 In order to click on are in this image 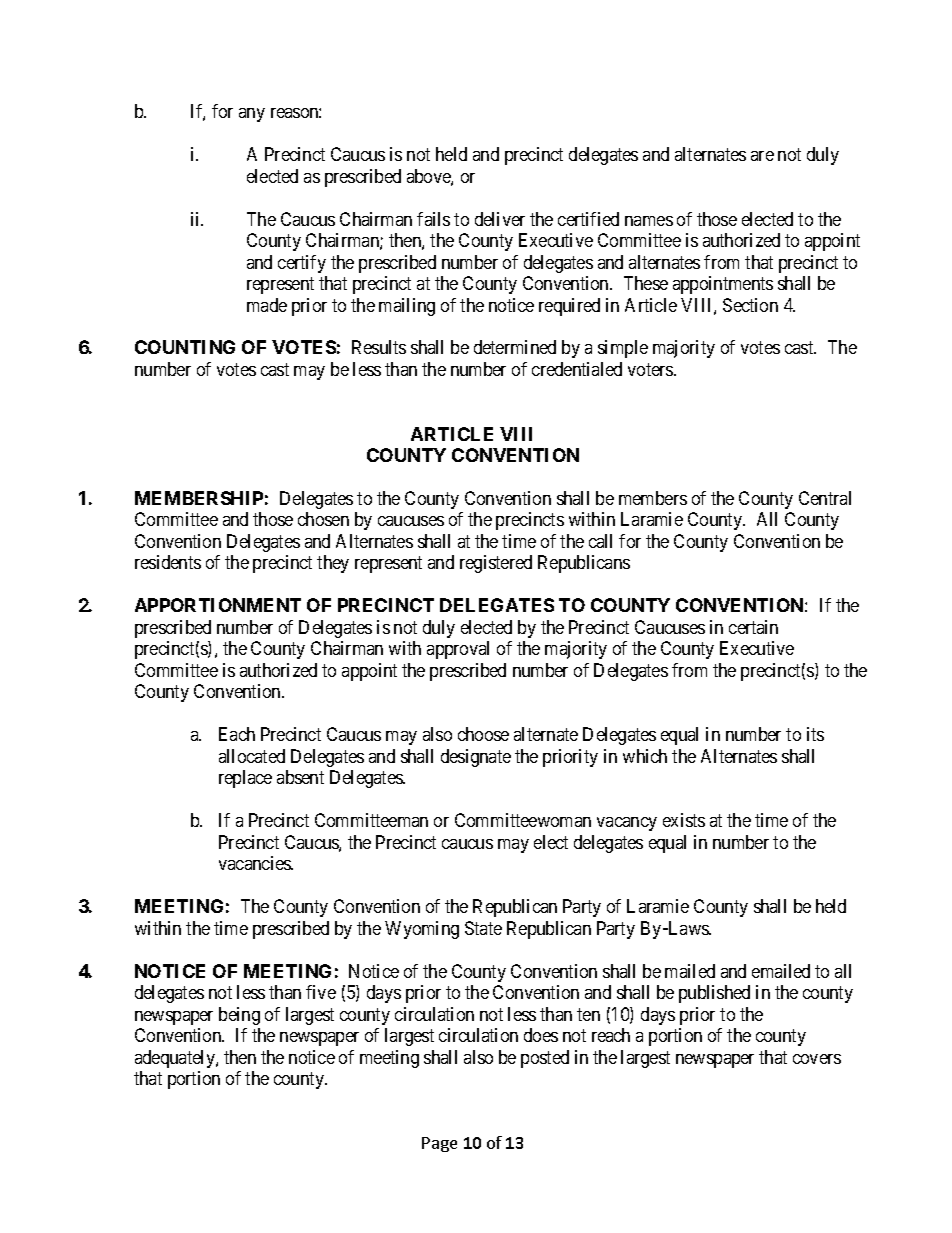, I will do `click(762, 156)`.
